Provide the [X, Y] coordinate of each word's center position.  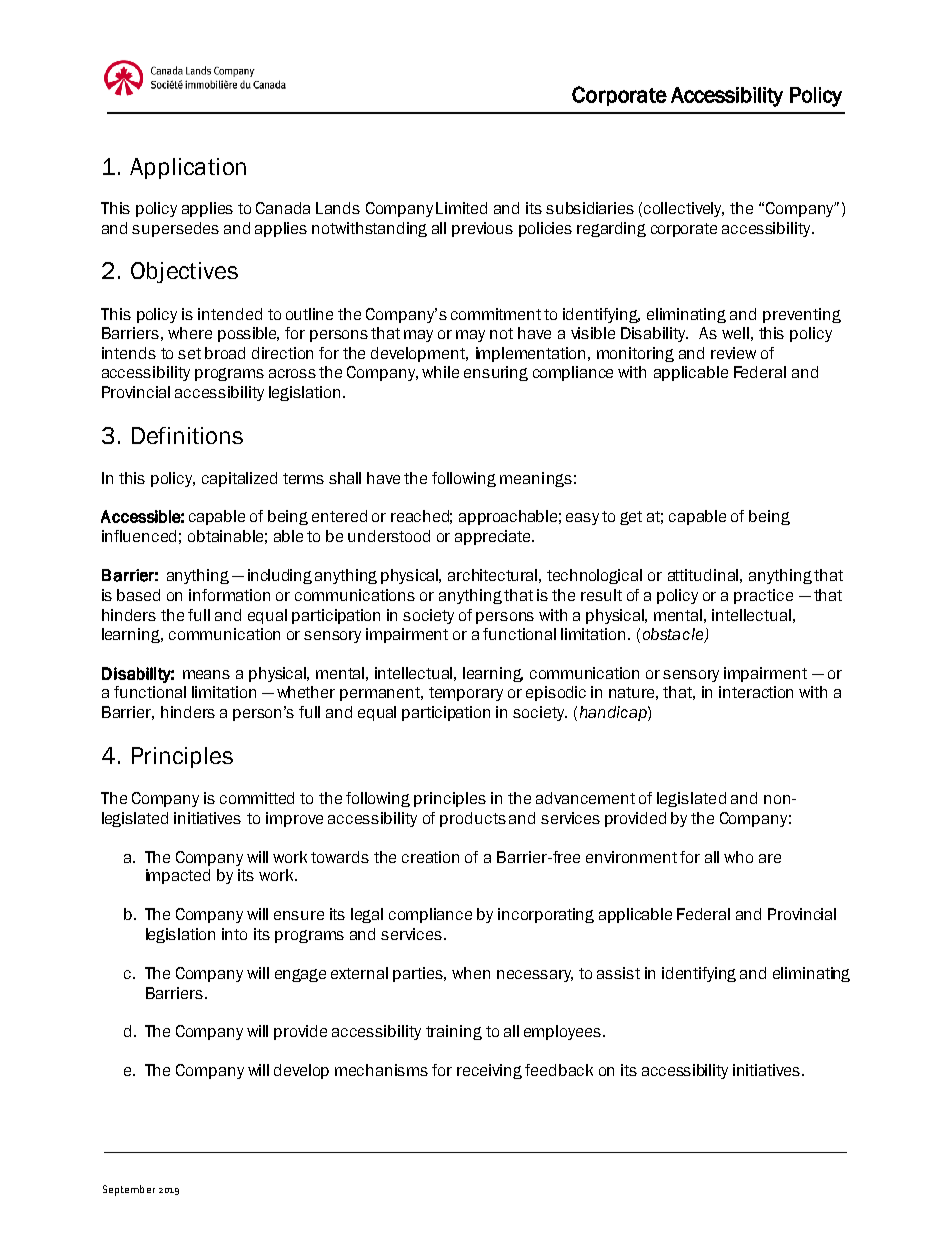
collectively [684, 209]
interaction [756, 692]
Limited [461, 208]
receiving [489, 1071]
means [206, 674]
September [129, 1190]
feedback [559, 1070]
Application [188, 168]
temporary [466, 694]
